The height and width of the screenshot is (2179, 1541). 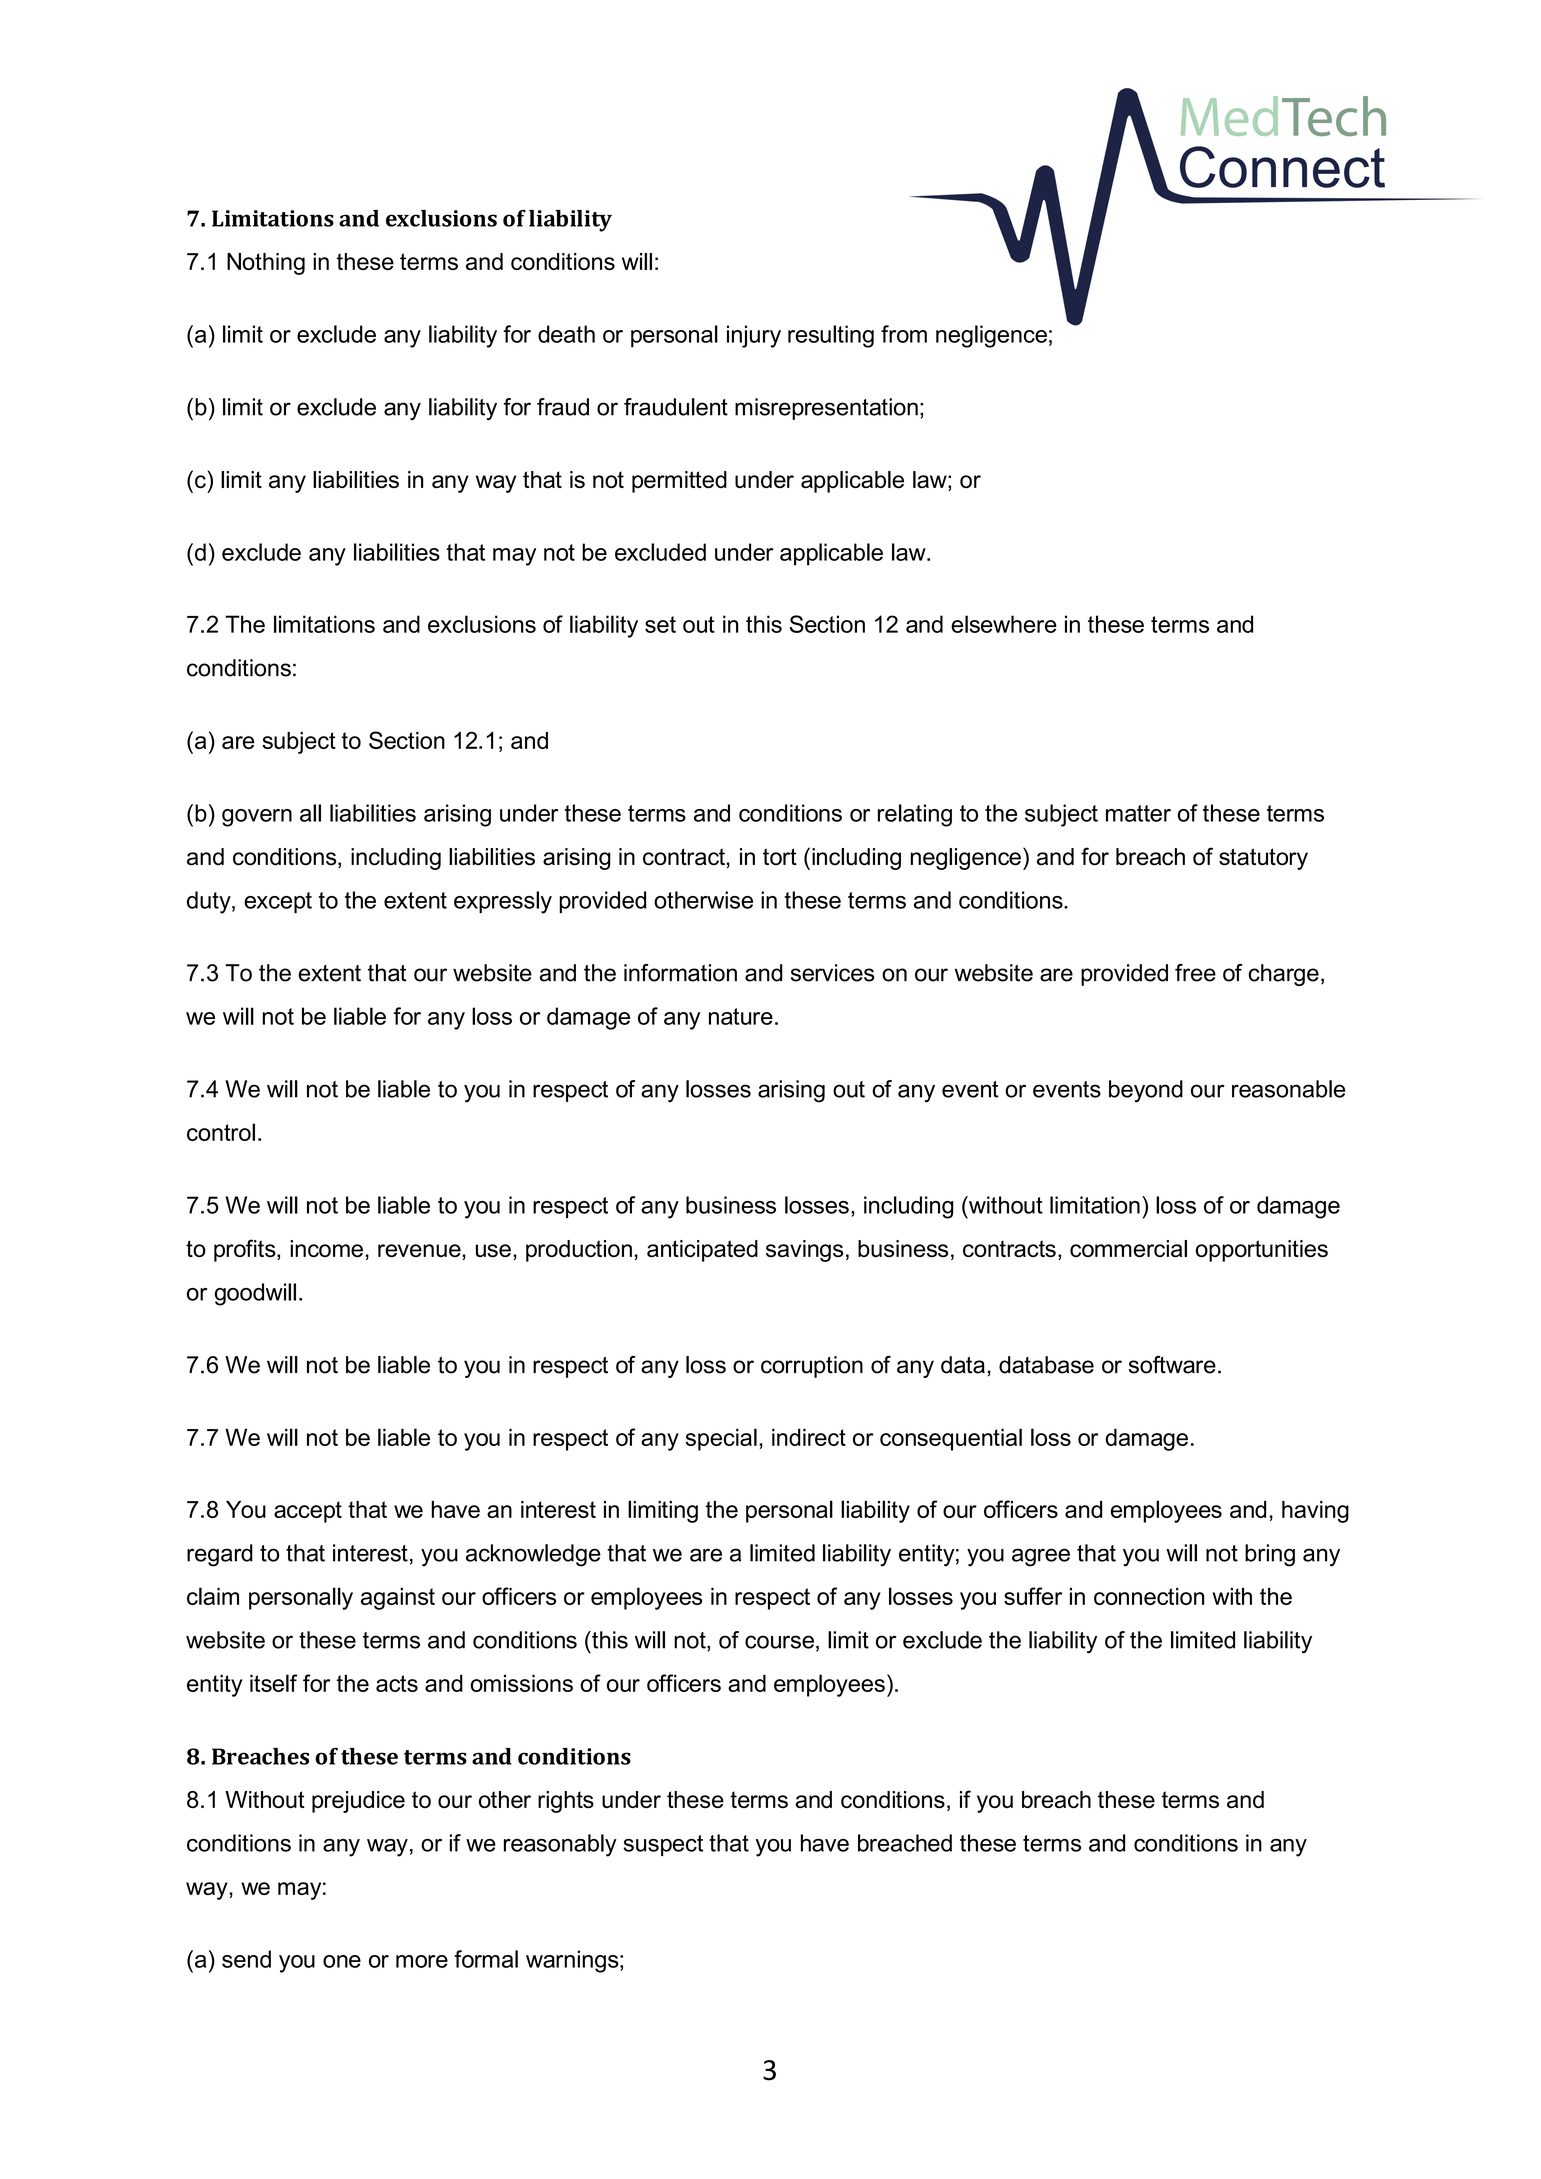 I want to click on Nothing, so click(x=266, y=264).
